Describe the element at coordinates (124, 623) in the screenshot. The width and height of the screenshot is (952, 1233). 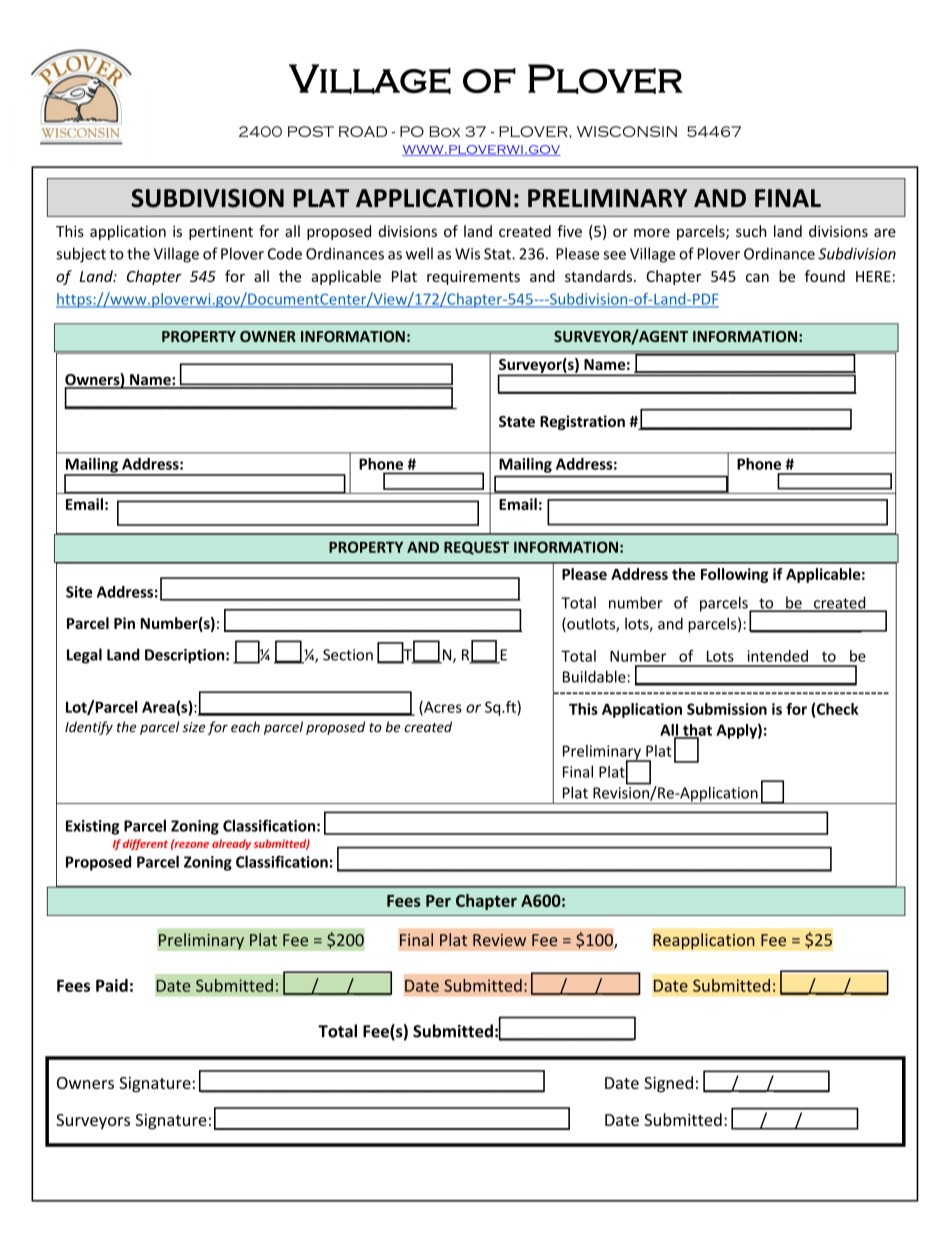
I see `Pin` at that location.
